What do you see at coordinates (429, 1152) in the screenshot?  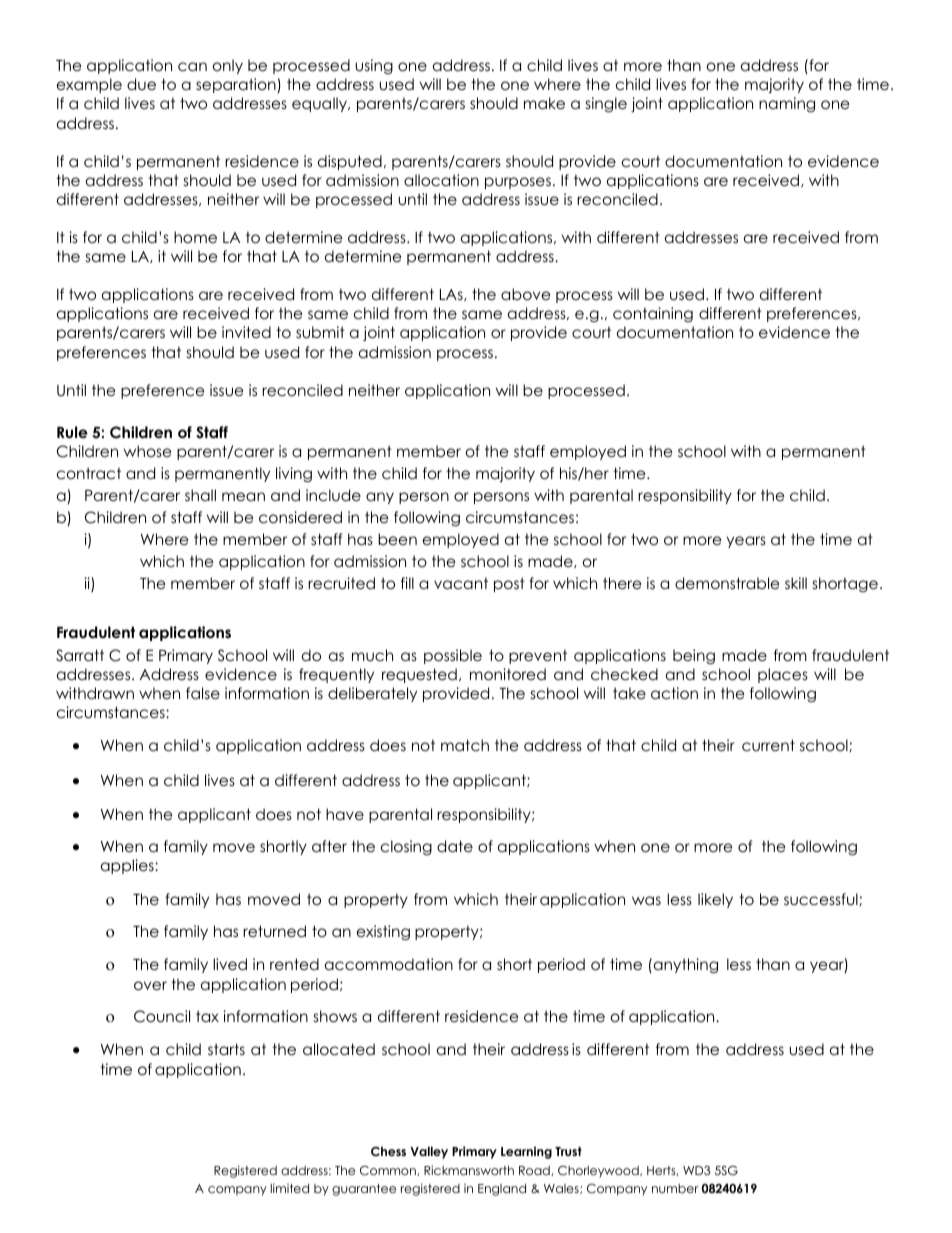 I see `Valley` at bounding box center [429, 1152].
